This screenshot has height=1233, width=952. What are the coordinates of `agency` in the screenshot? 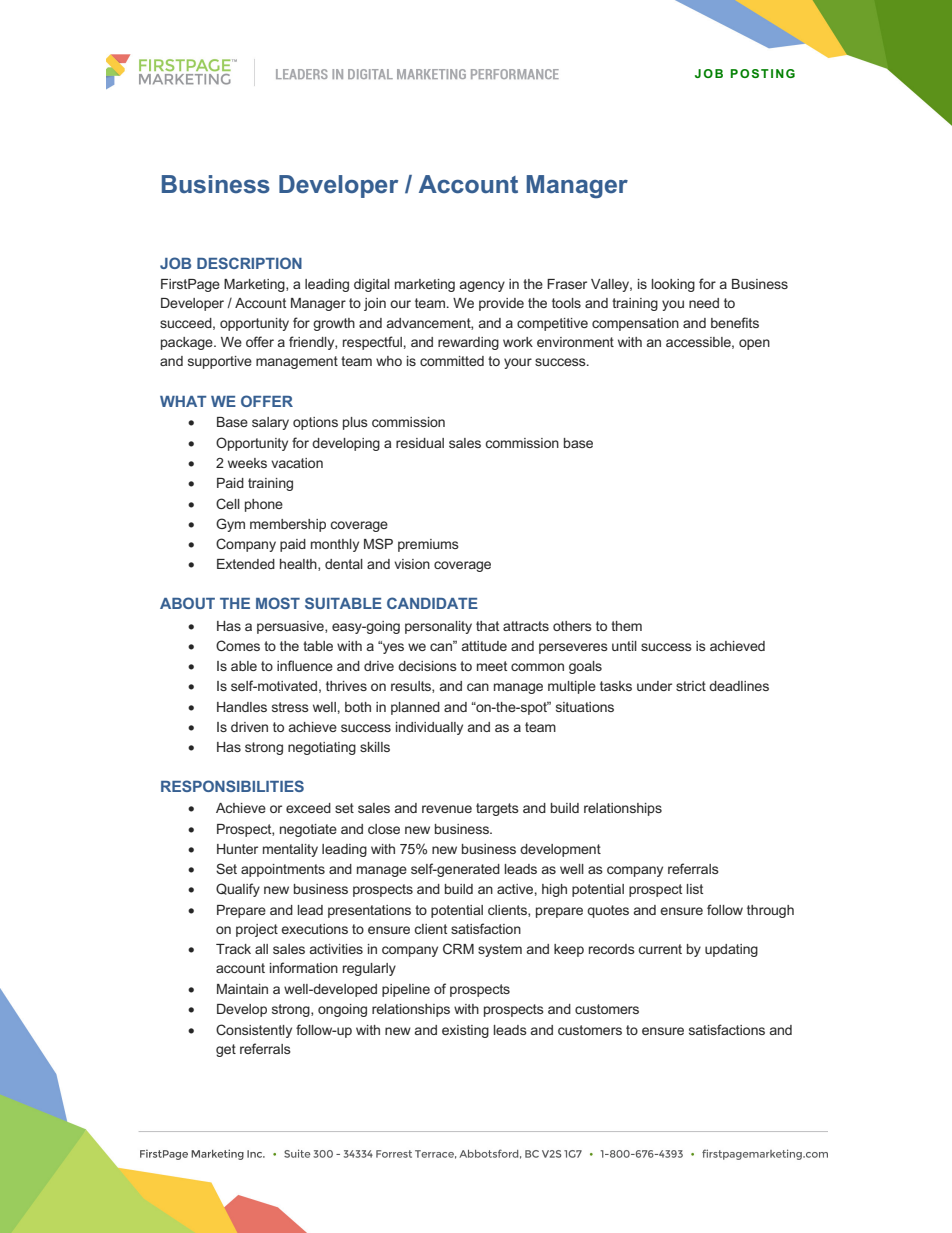 It's located at (482, 286).
